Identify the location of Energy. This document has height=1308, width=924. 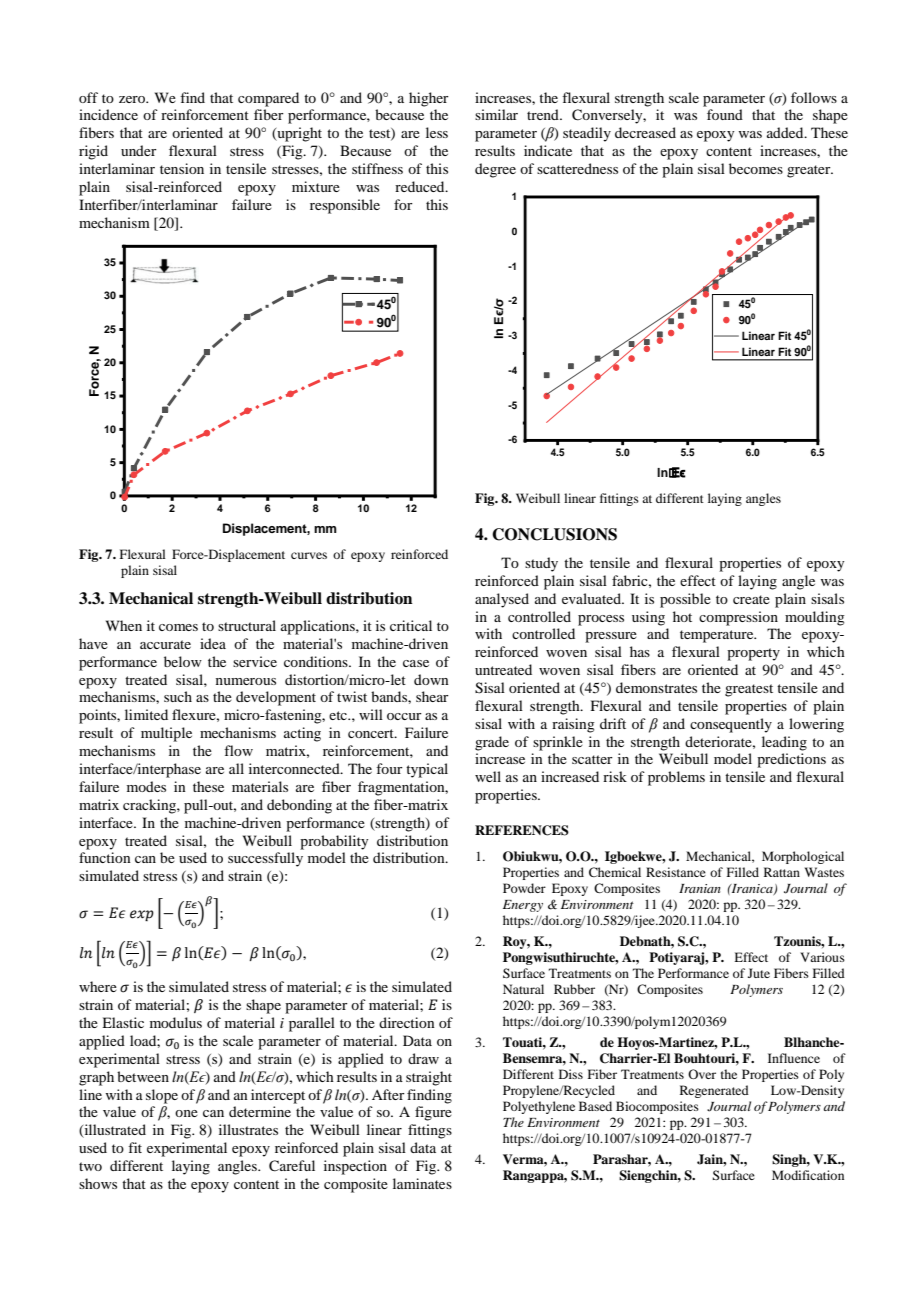
(523, 906).
